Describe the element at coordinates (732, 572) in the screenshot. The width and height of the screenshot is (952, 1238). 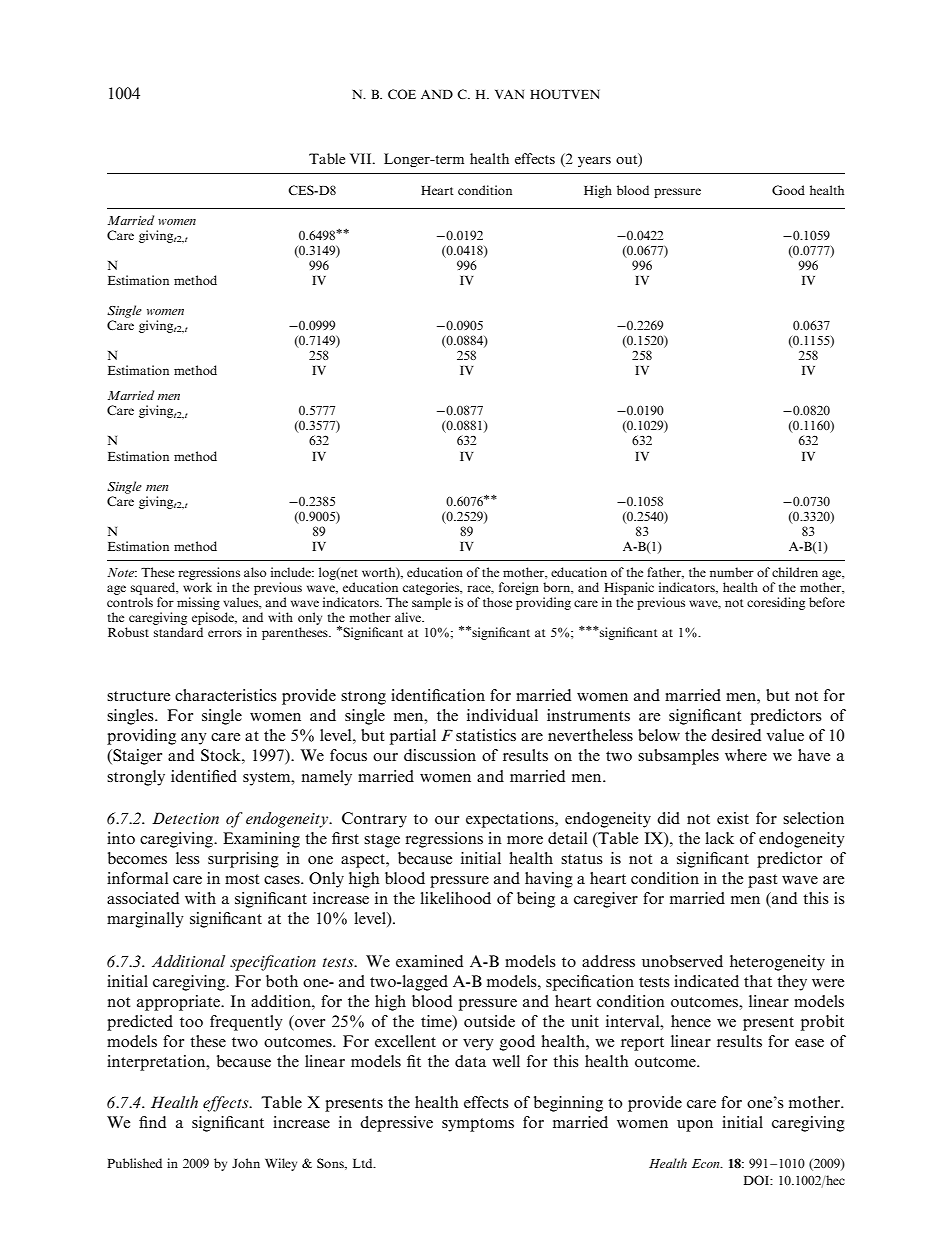
I see `number` at that location.
